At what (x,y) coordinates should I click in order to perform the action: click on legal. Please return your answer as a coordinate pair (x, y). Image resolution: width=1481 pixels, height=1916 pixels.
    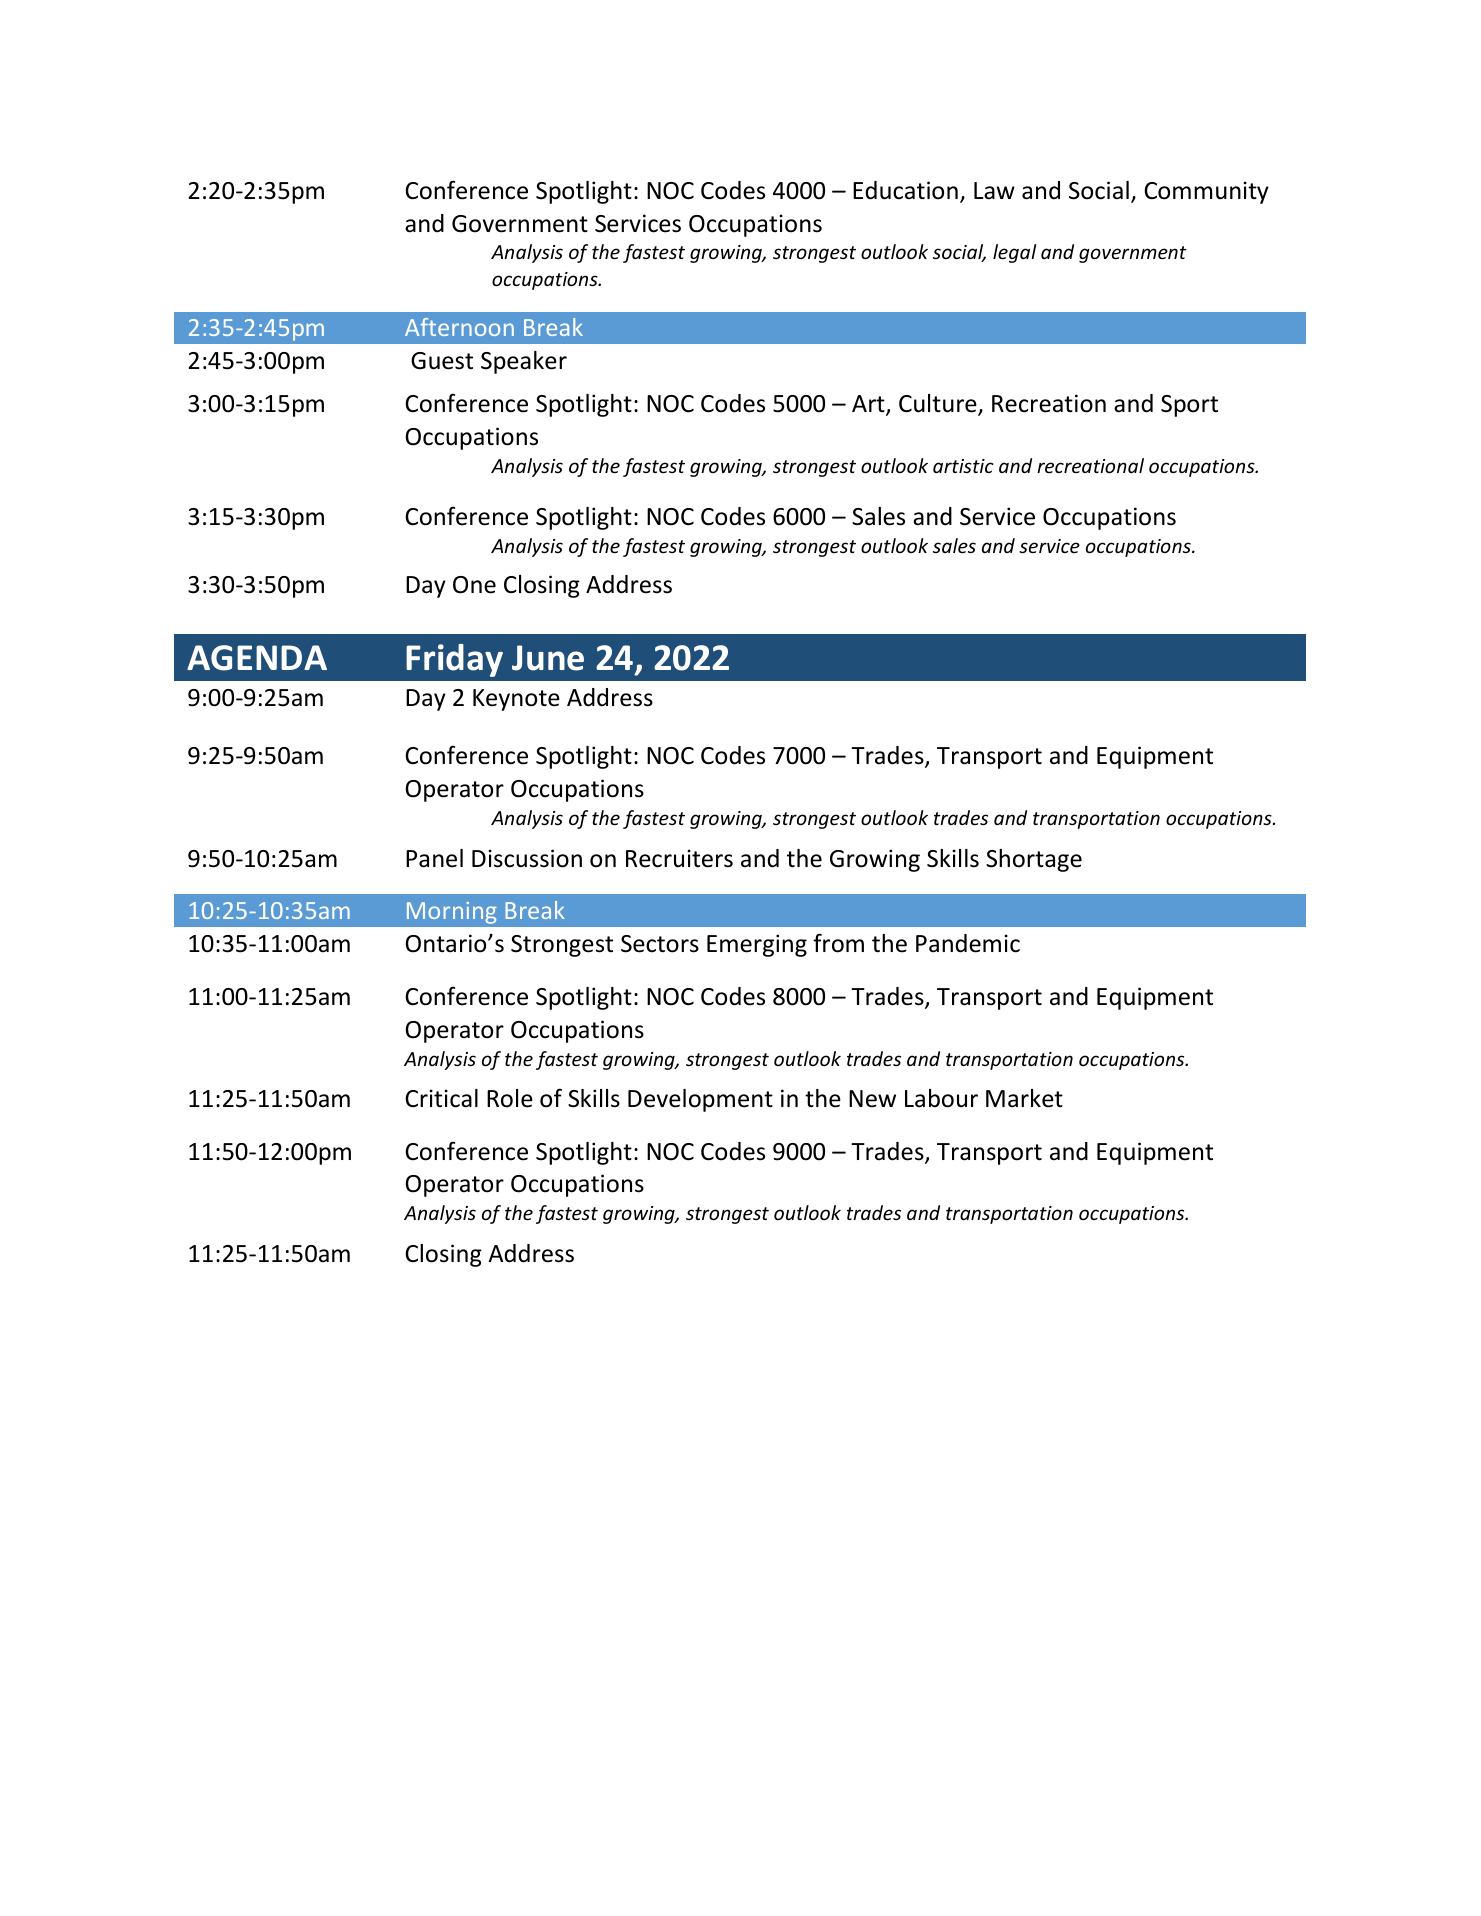
    Looking at the image, I should click on (1014, 253).
